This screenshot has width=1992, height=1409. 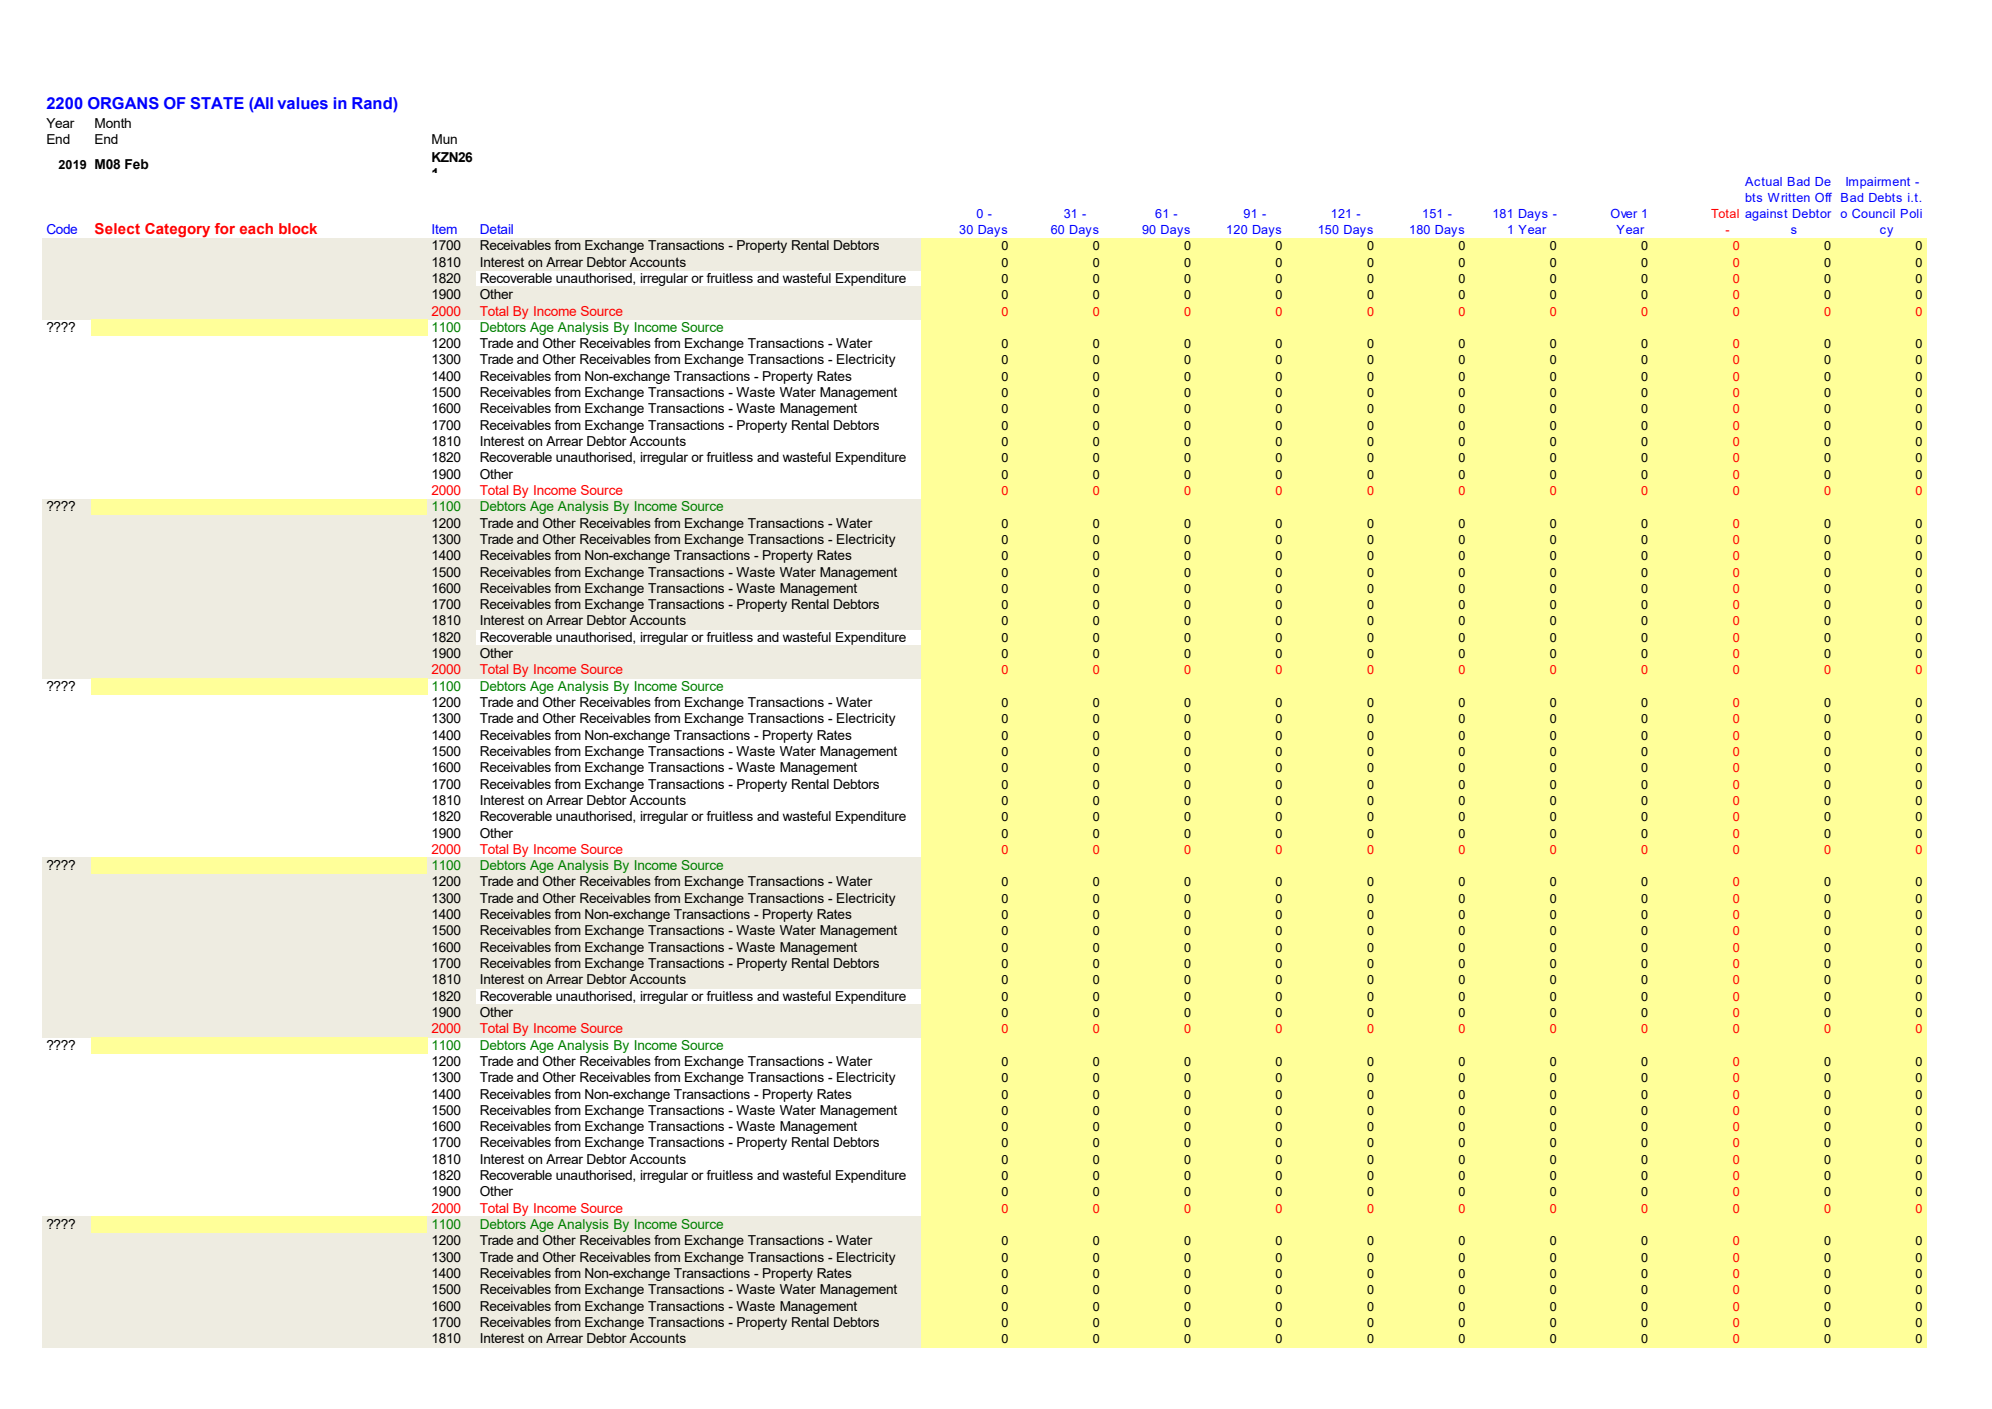 I want to click on Feb, so click(x=137, y=164).
